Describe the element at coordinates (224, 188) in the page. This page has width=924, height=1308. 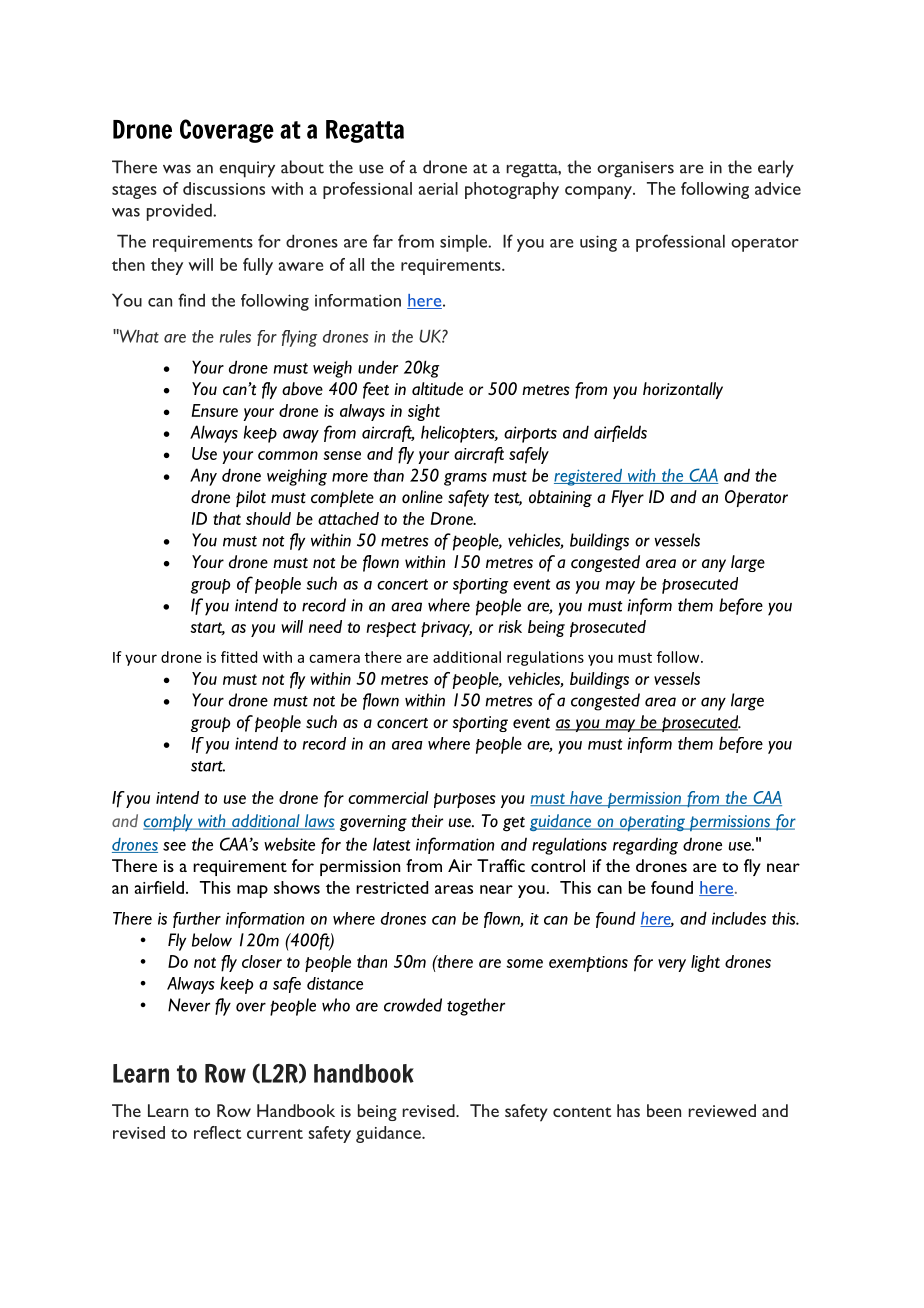
I see `discussions` at that location.
